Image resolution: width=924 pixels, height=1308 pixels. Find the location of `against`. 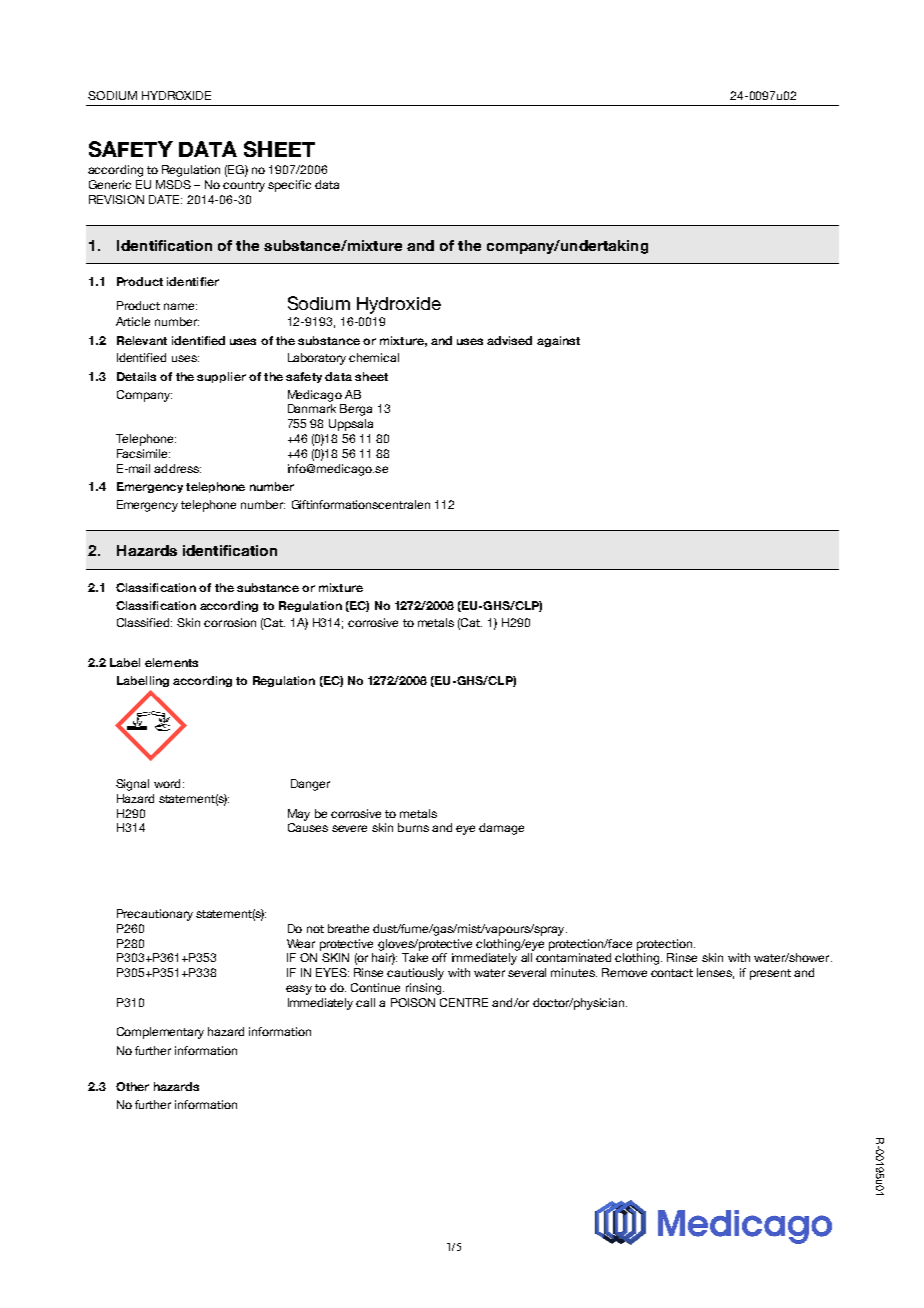

against is located at coordinates (558, 341).
